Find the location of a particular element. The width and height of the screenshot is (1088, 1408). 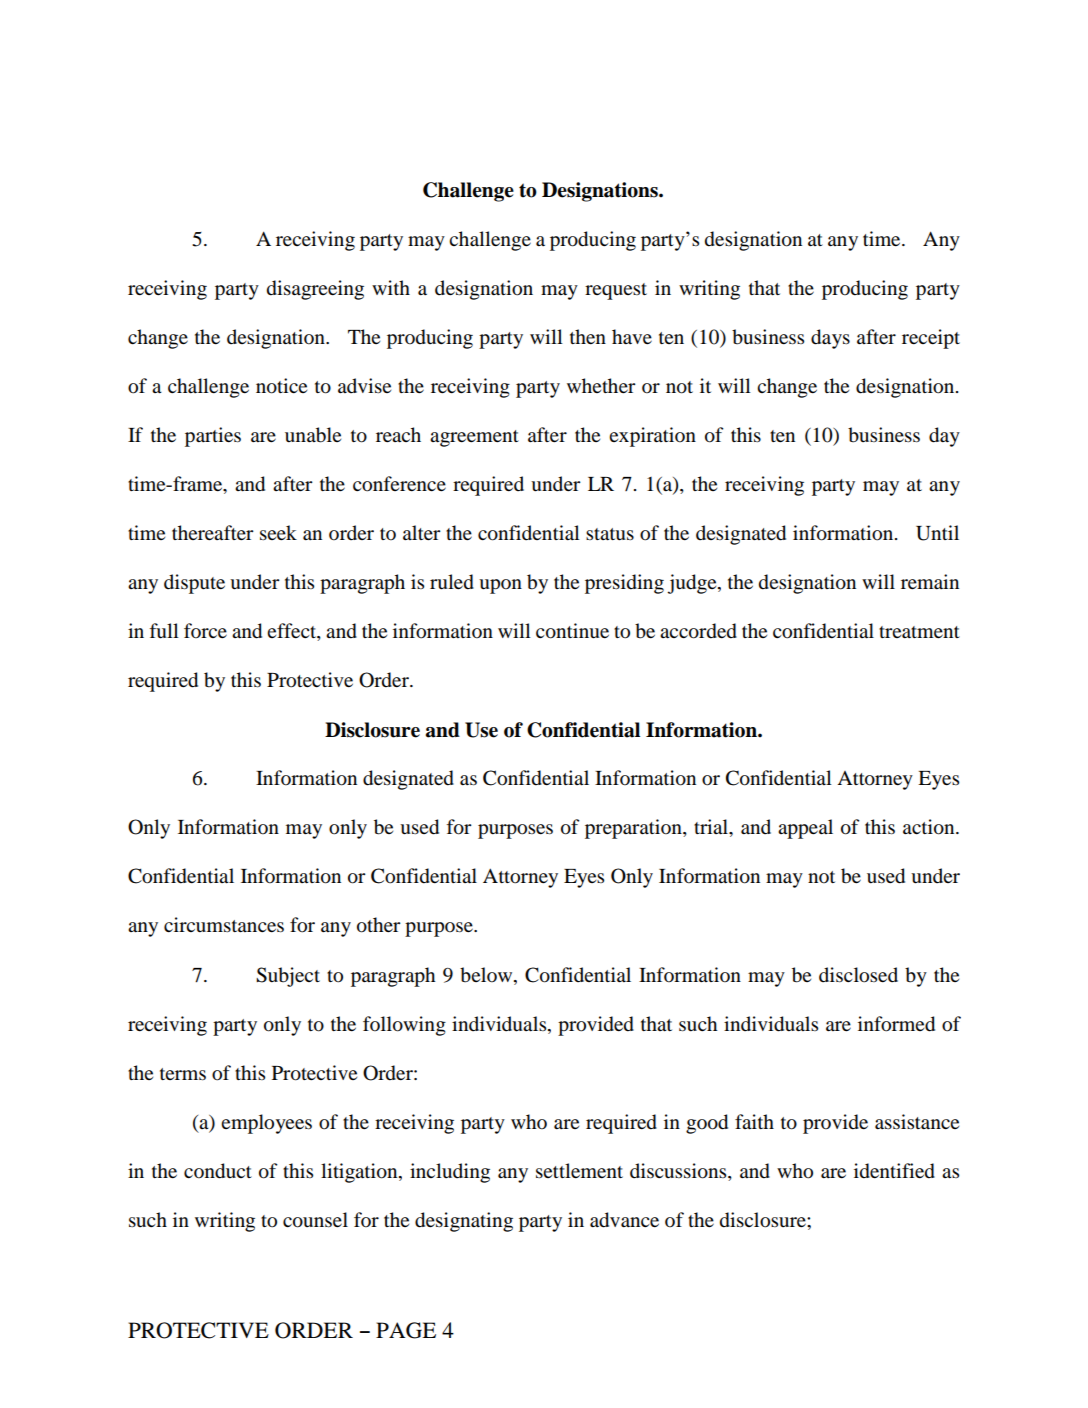

disagreeing is located at coordinates (315, 290).
